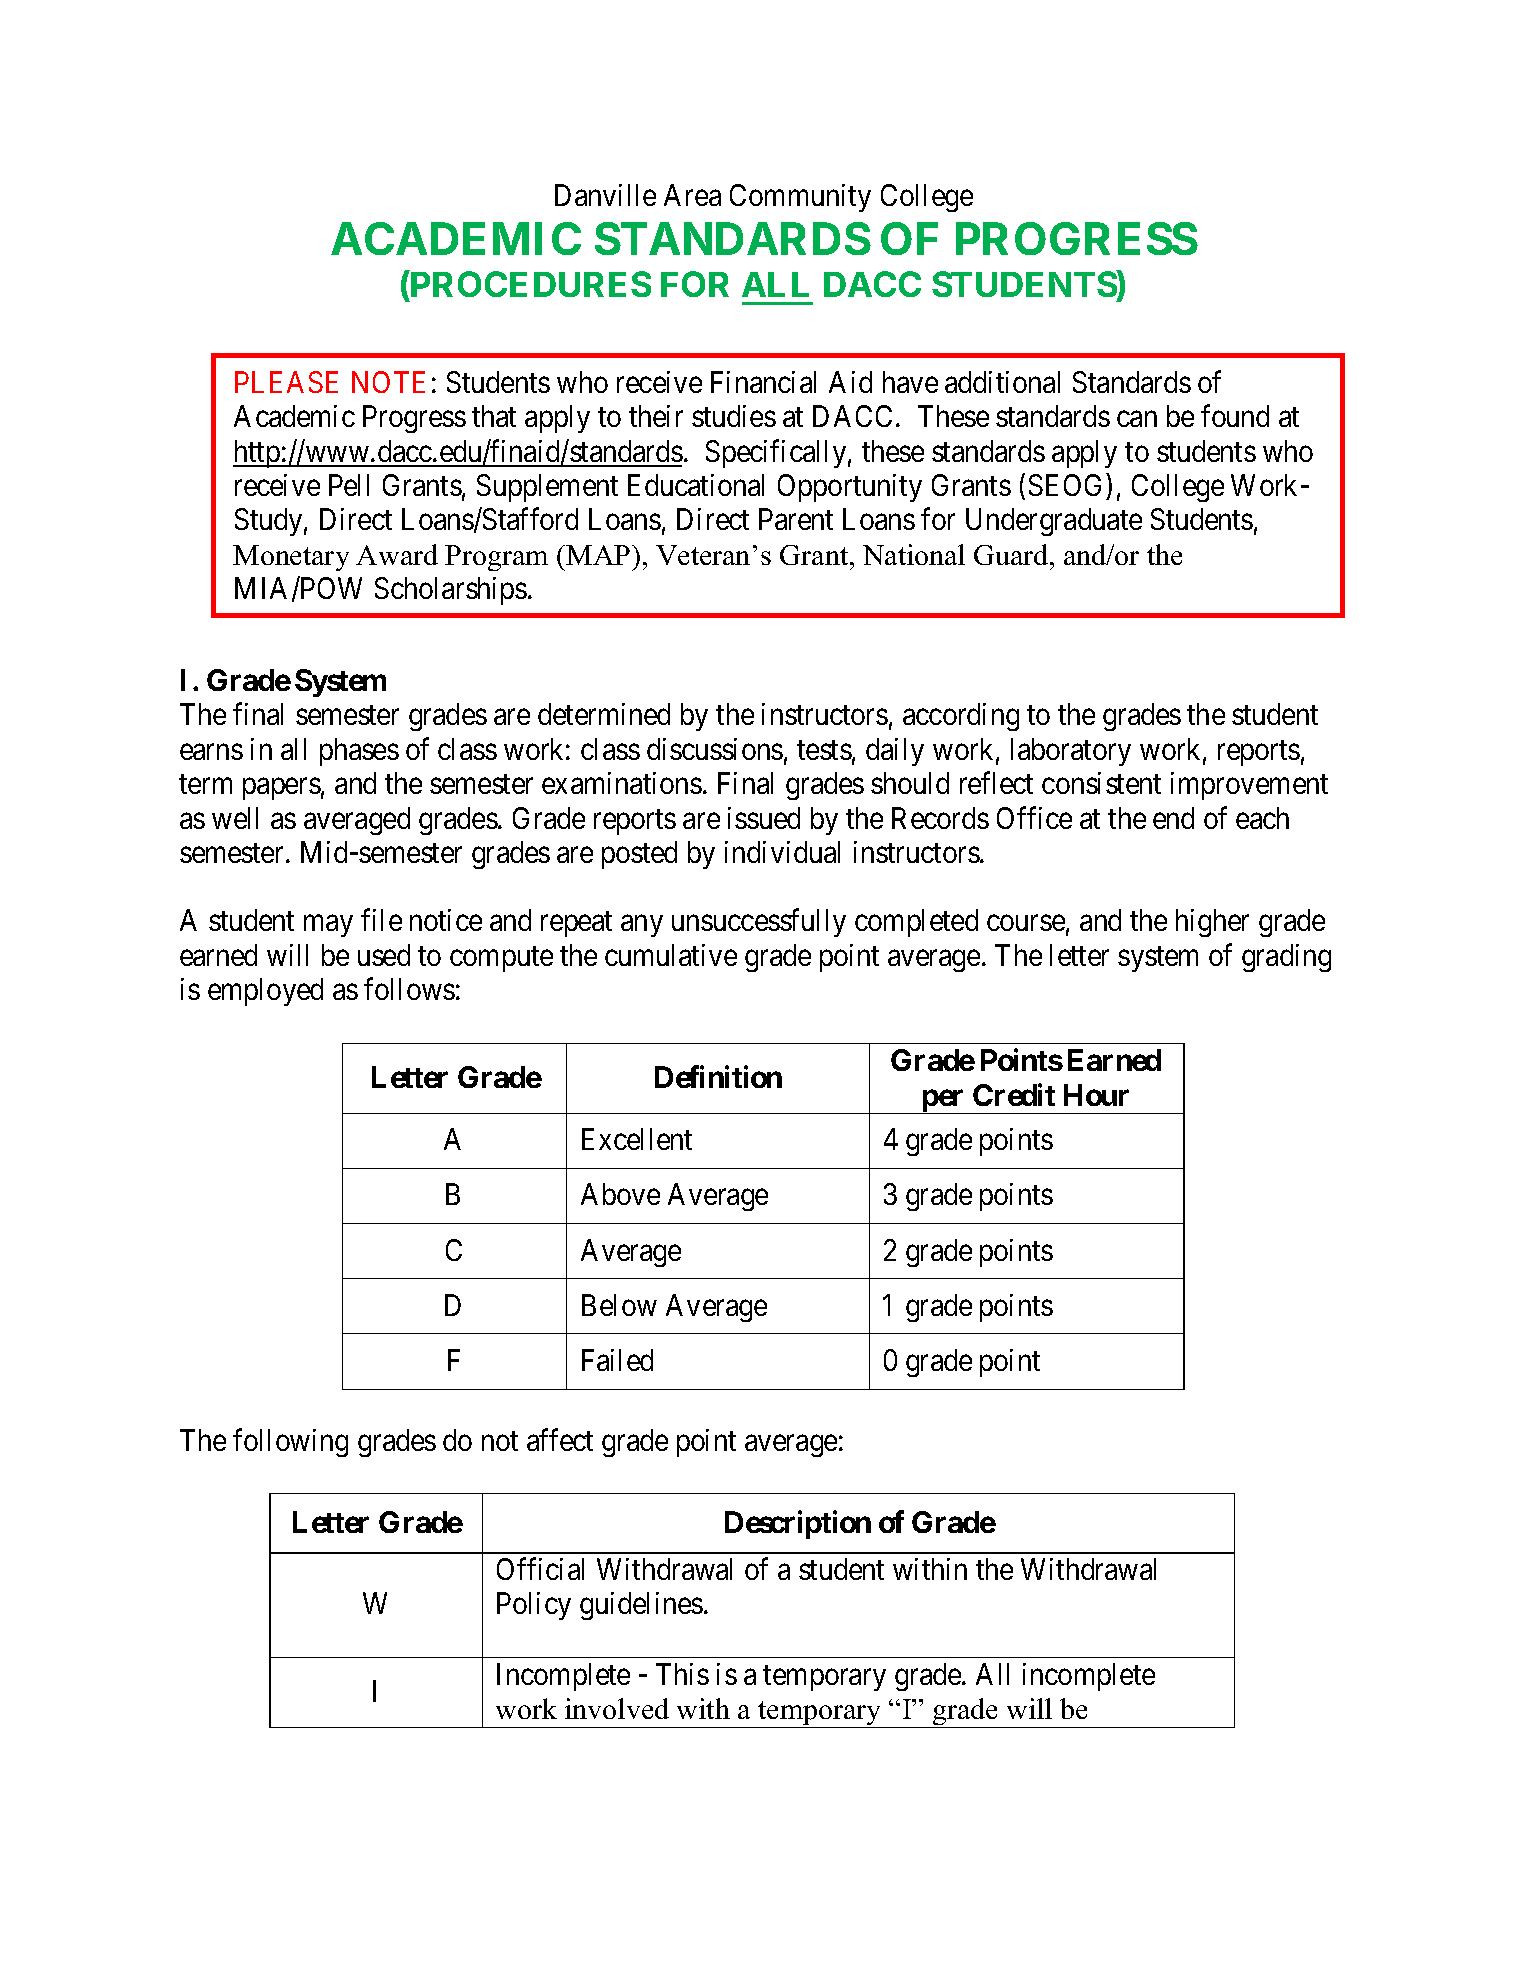 This screenshot has height=1975, width=1526. Describe the element at coordinates (328, 926) in the screenshot. I see `may` at that location.
